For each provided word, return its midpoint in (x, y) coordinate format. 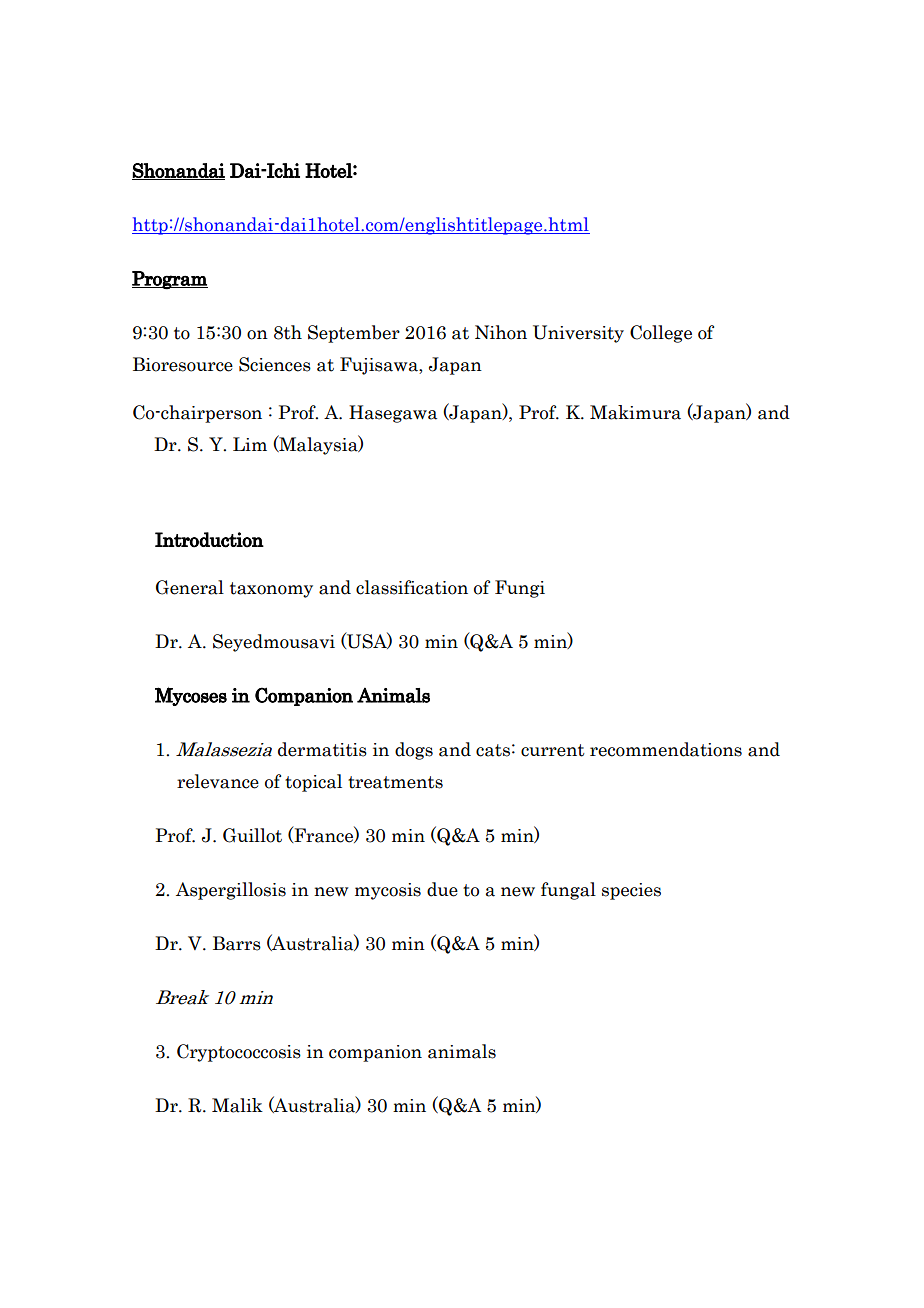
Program (170, 280)
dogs (414, 751)
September (354, 334)
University (578, 334)
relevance (218, 781)
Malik (237, 1105)
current (553, 750)
